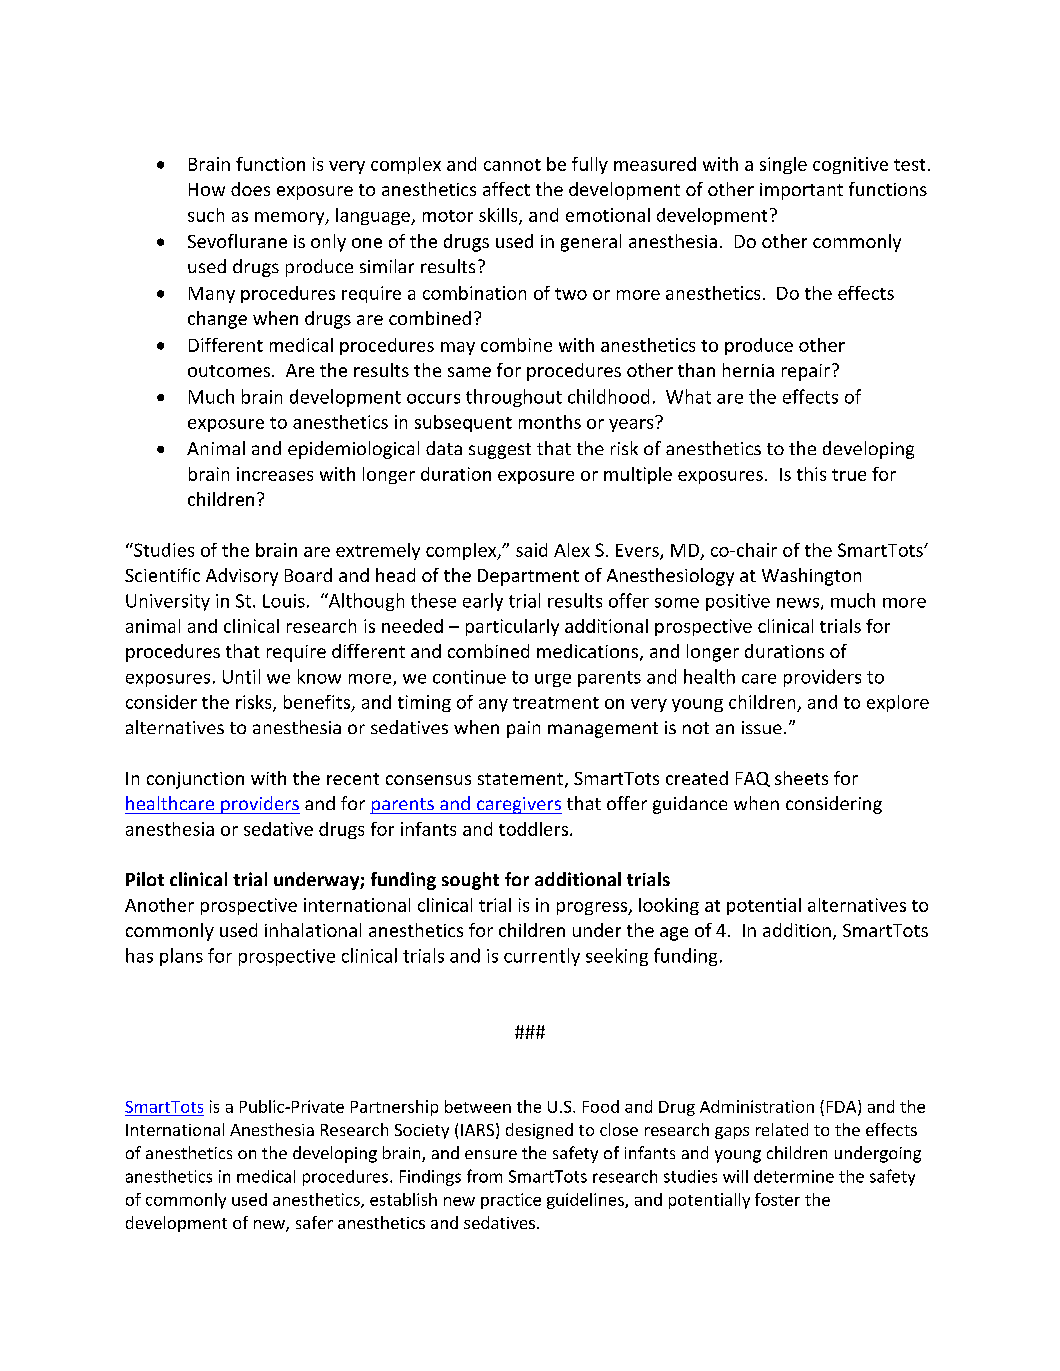  Describe the element at coordinates (242, 577) in the image. I see `Advisory` at that location.
